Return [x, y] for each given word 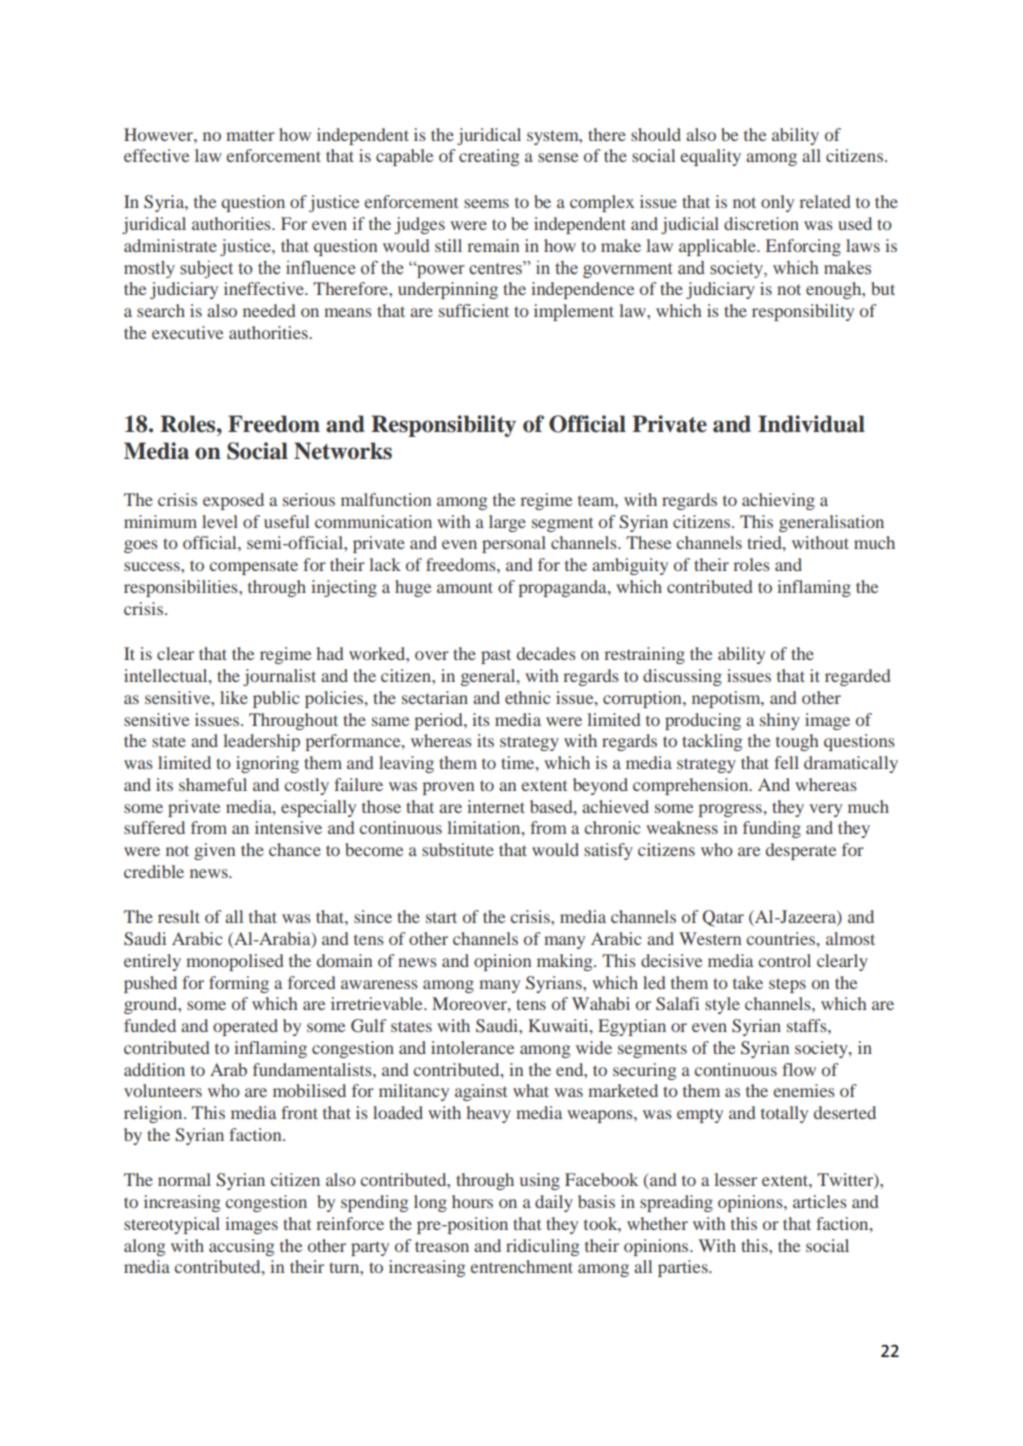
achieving [778, 501]
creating [489, 157]
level [220, 521]
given [214, 851]
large [507, 523]
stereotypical [172, 1225]
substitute [458, 849]
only [777, 203]
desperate [801, 851]
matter [250, 135]
